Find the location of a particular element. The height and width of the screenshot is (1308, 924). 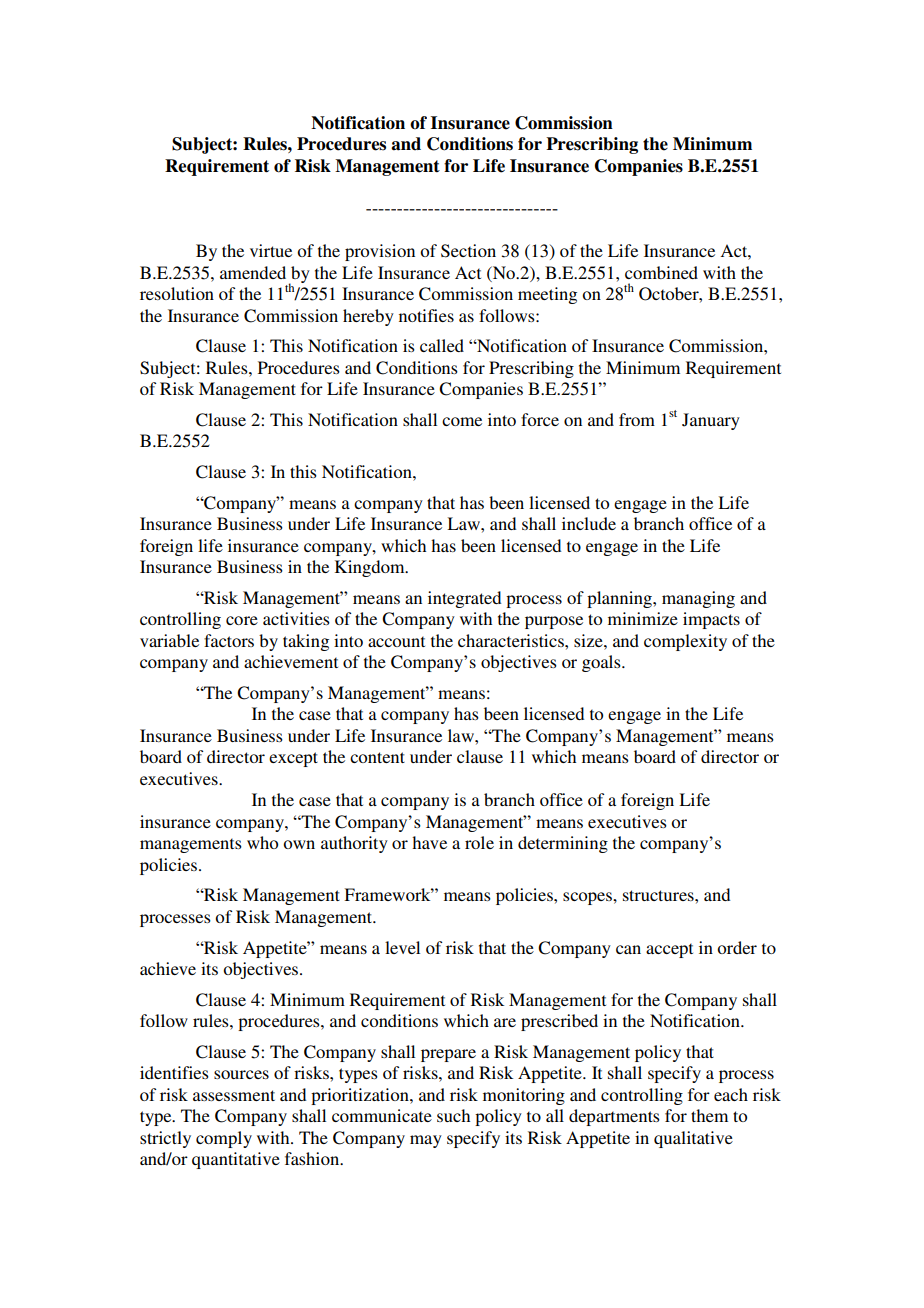

level is located at coordinates (402, 947).
